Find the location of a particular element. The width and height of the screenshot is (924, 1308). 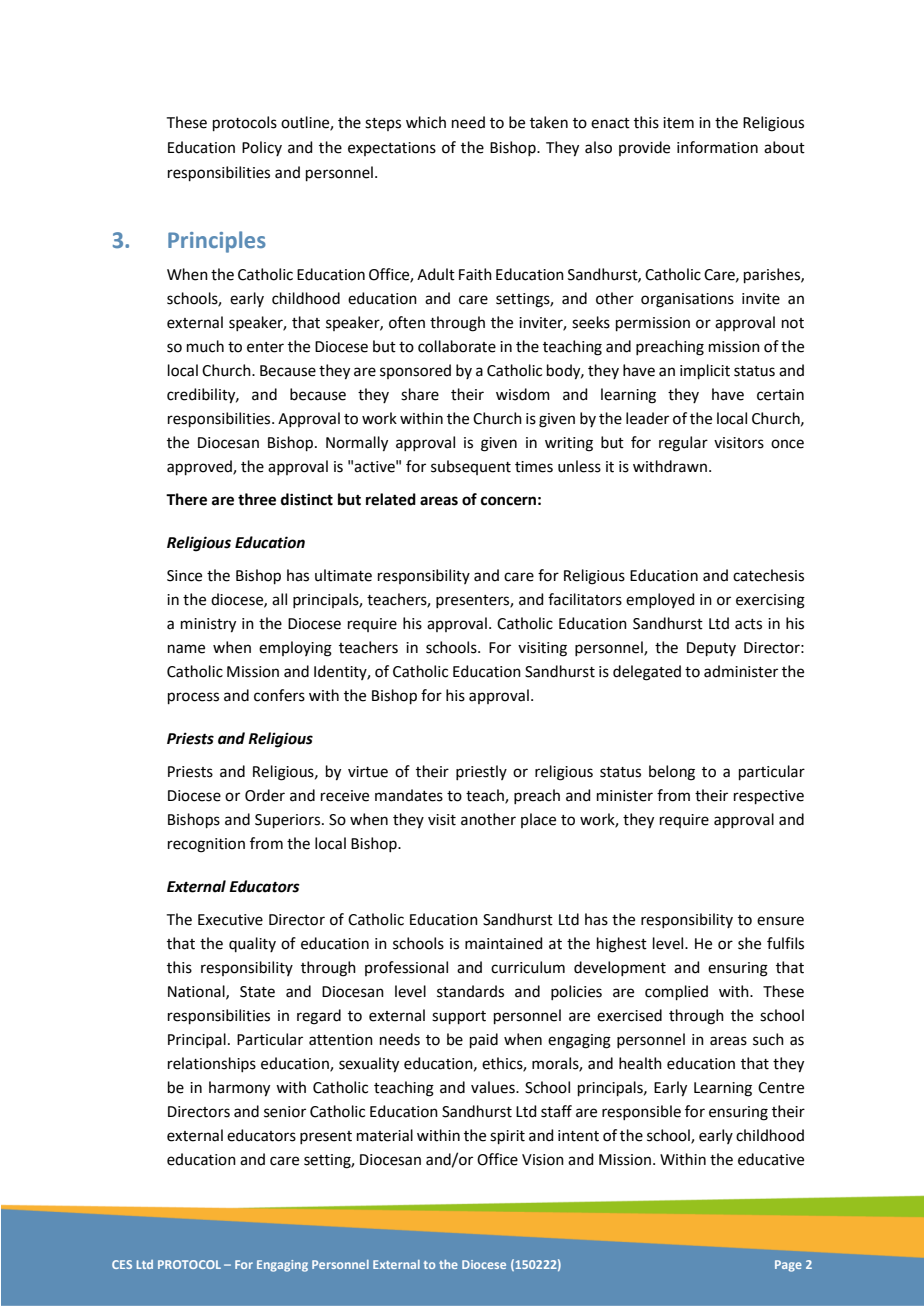

Policy is located at coordinates (262, 148).
